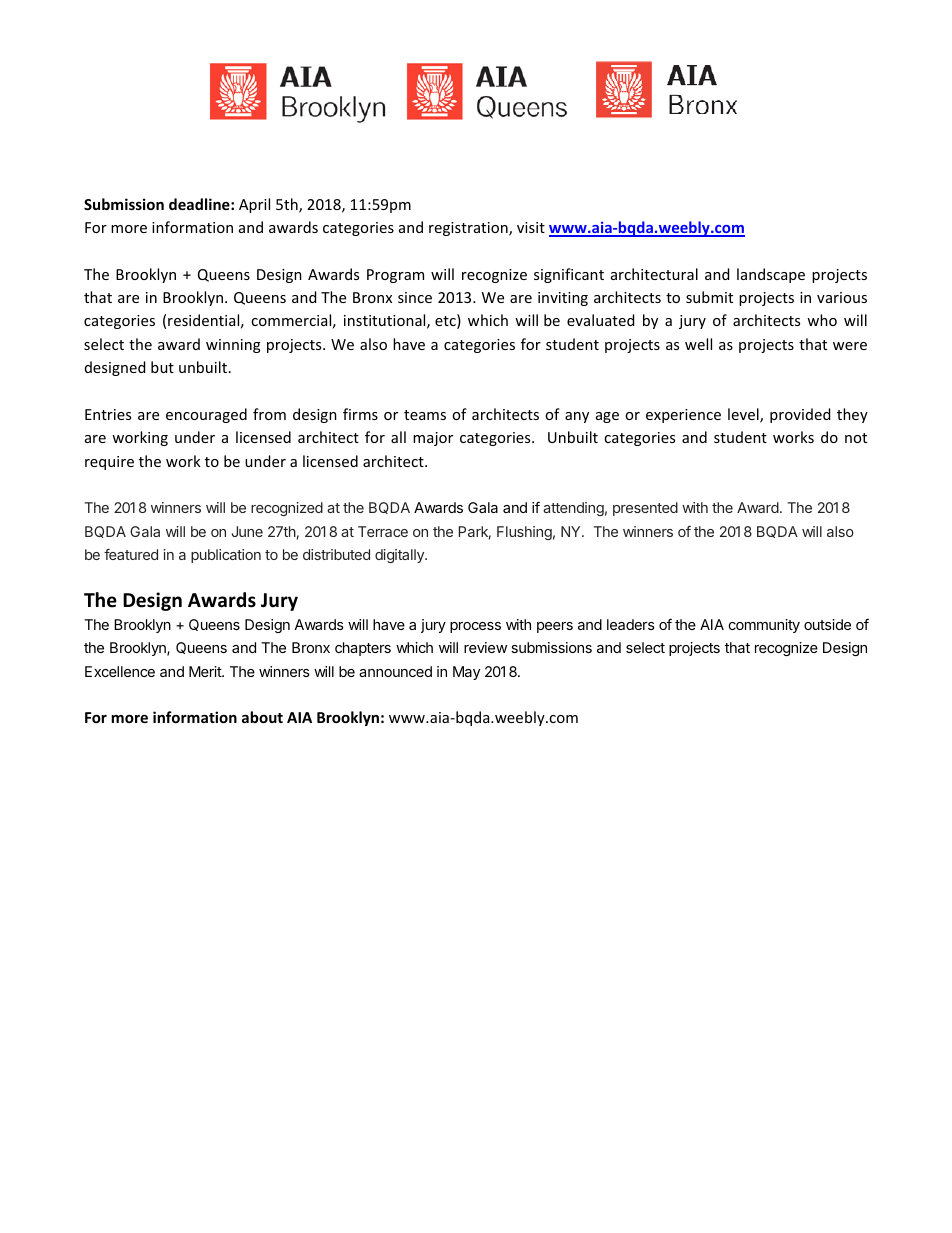 This image has width=952, height=1233. I want to click on community, so click(764, 626).
